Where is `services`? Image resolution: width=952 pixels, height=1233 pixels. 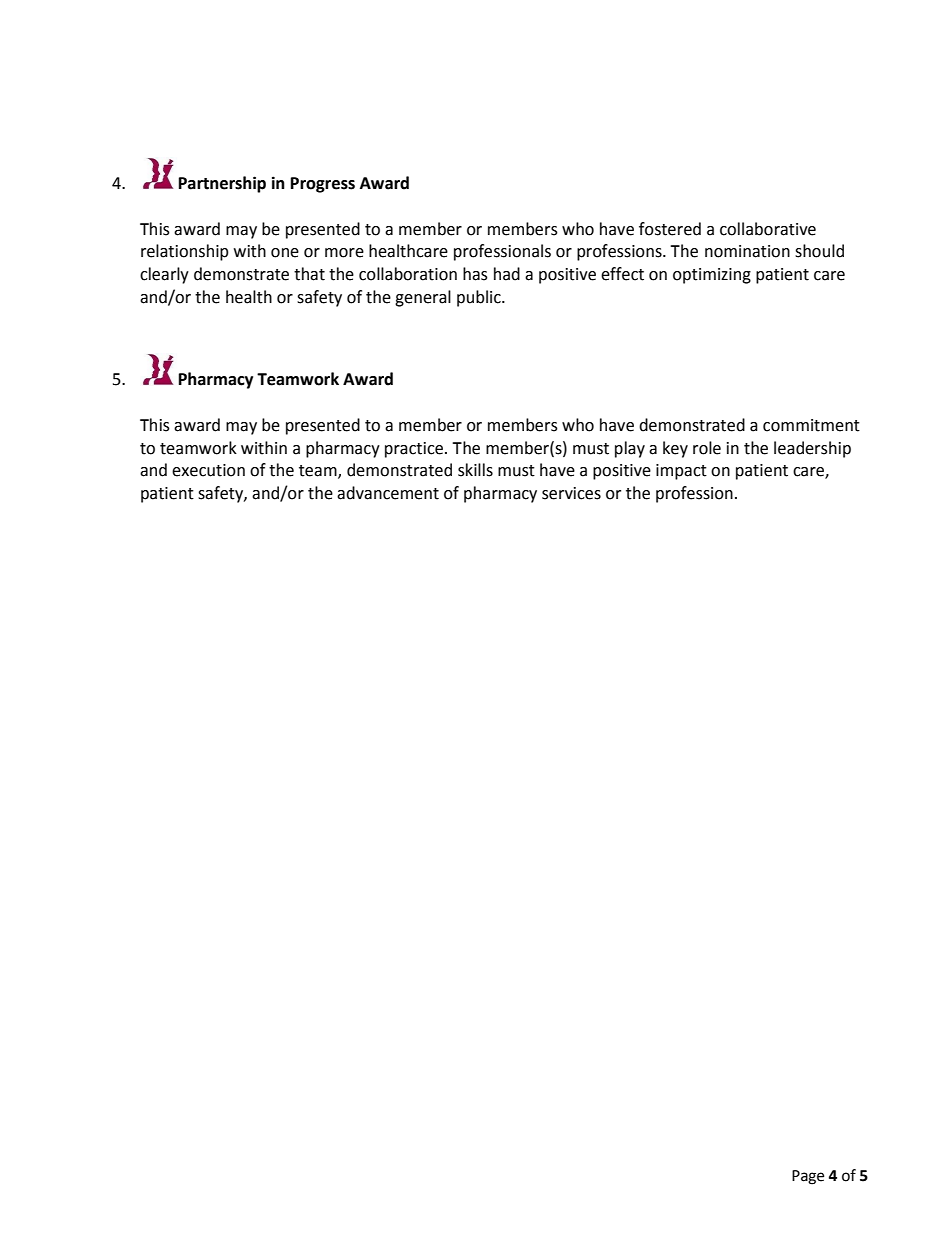 services is located at coordinates (571, 493).
